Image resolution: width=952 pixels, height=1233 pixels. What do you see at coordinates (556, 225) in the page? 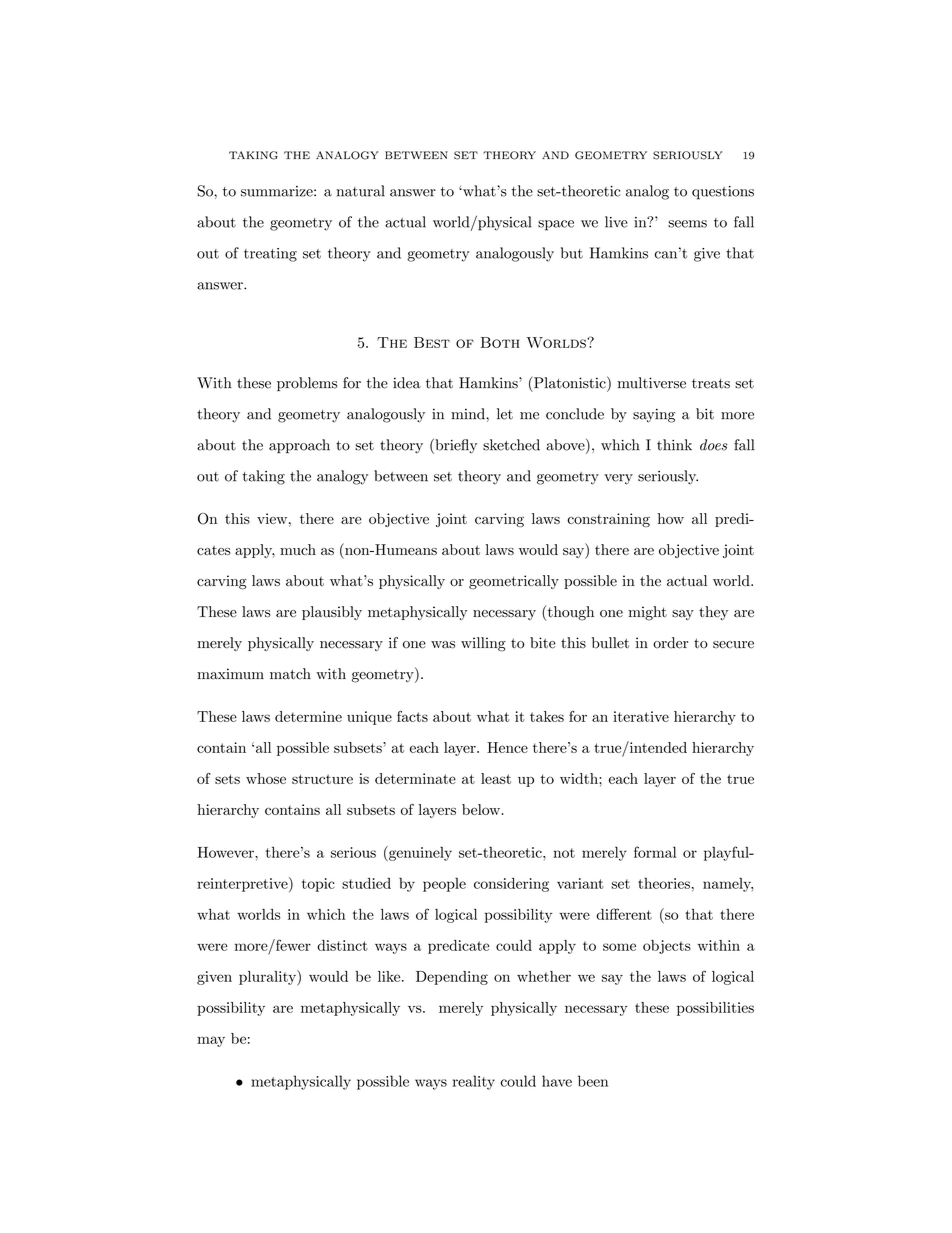
I see `space` at bounding box center [556, 225].
